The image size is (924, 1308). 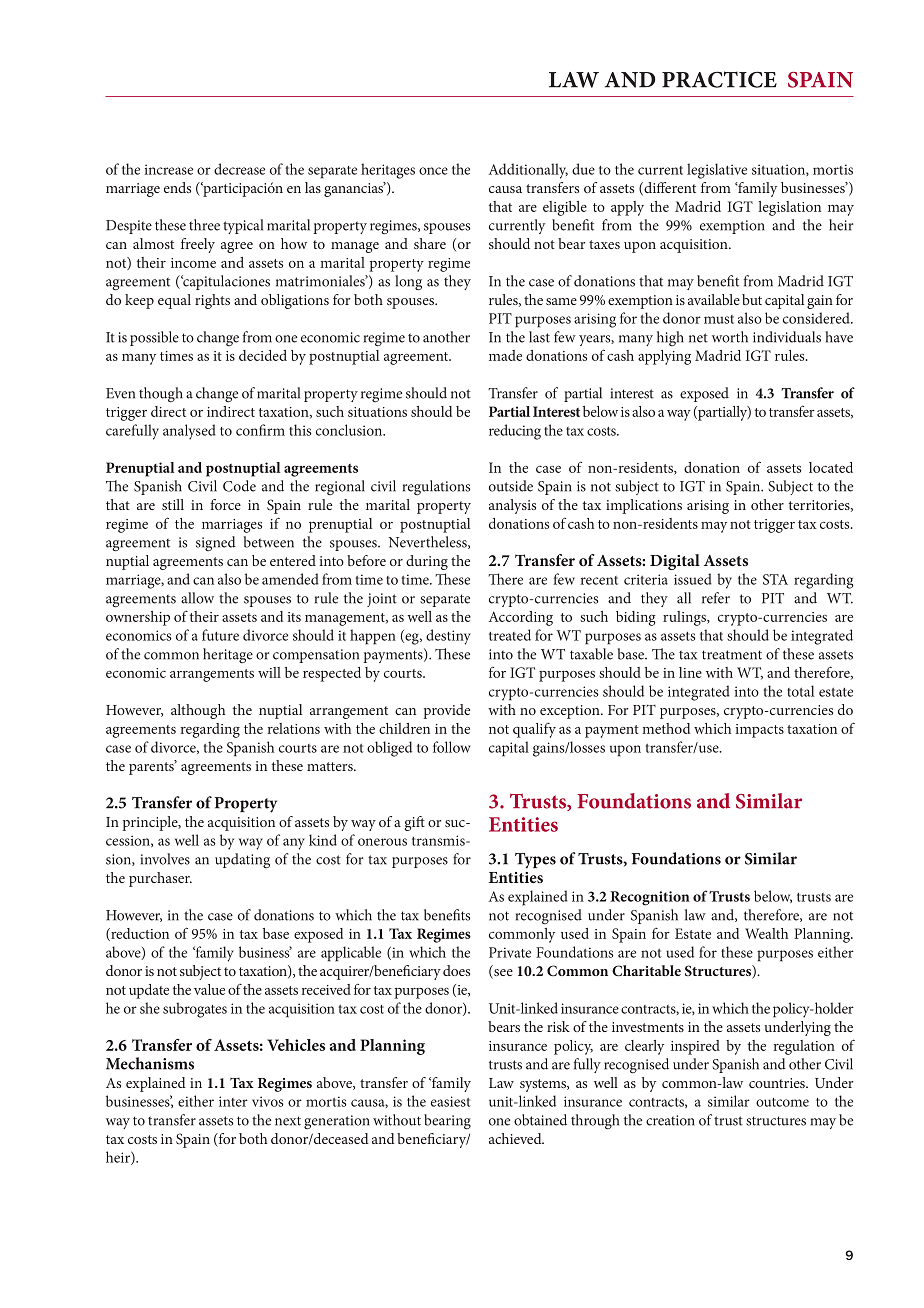 What do you see at coordinates (197, 598) in the document?
I see `allow` at bounding box center [197, 598].
